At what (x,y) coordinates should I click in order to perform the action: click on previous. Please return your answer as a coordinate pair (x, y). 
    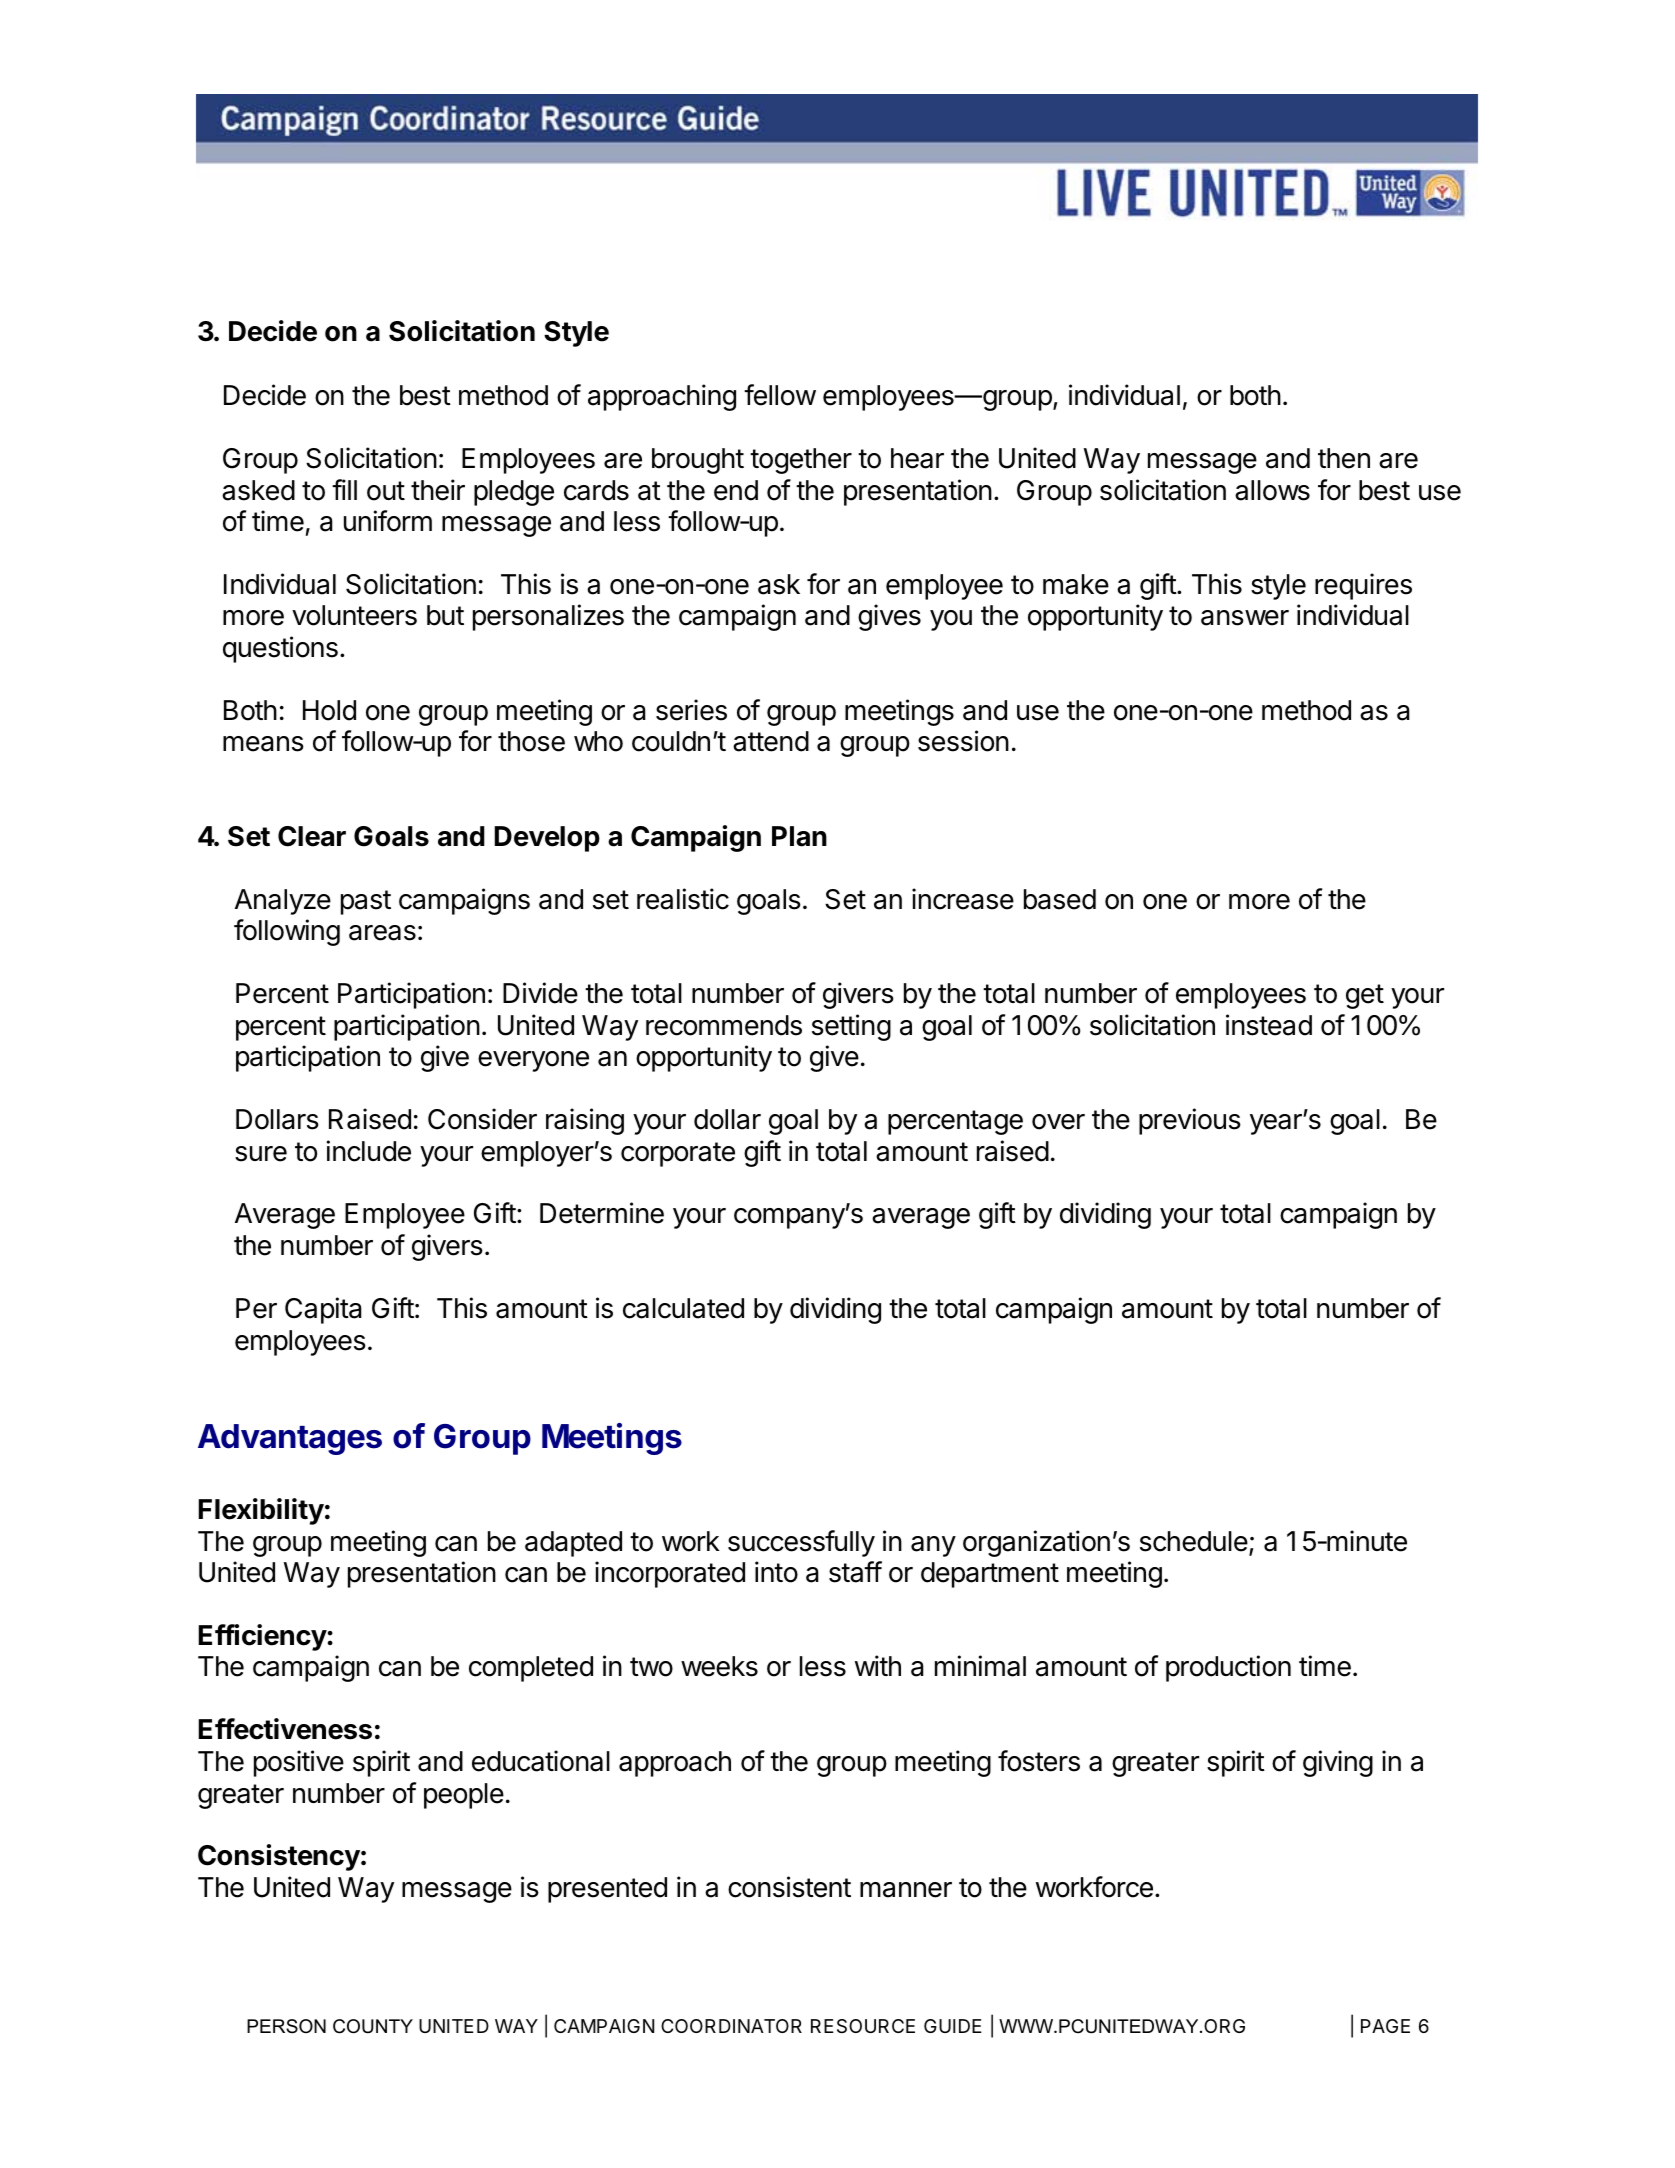
    Looking at the image, I should click on (1190, 1121).
